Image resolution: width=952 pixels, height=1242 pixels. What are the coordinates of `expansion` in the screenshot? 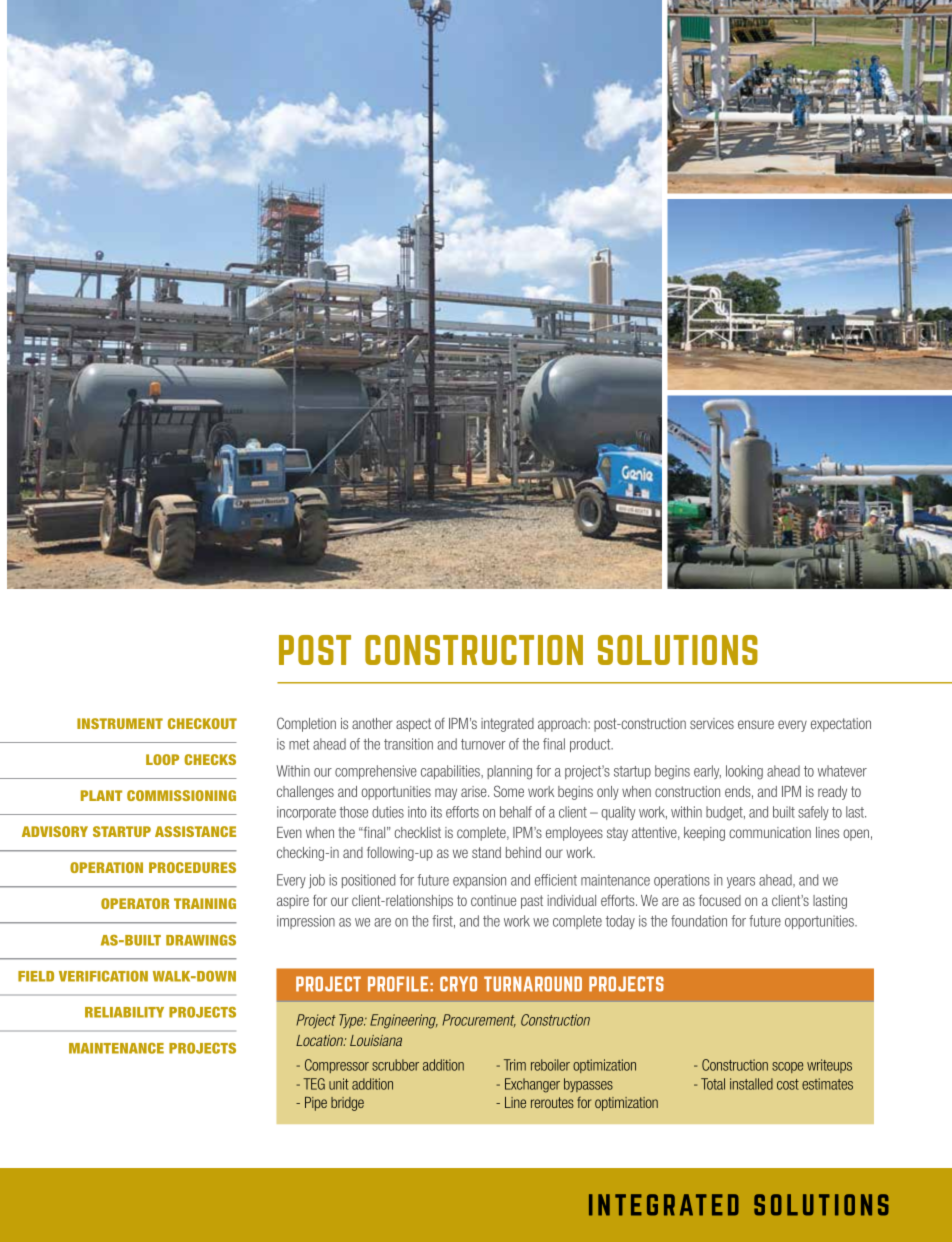 It's located at (479, 881).
